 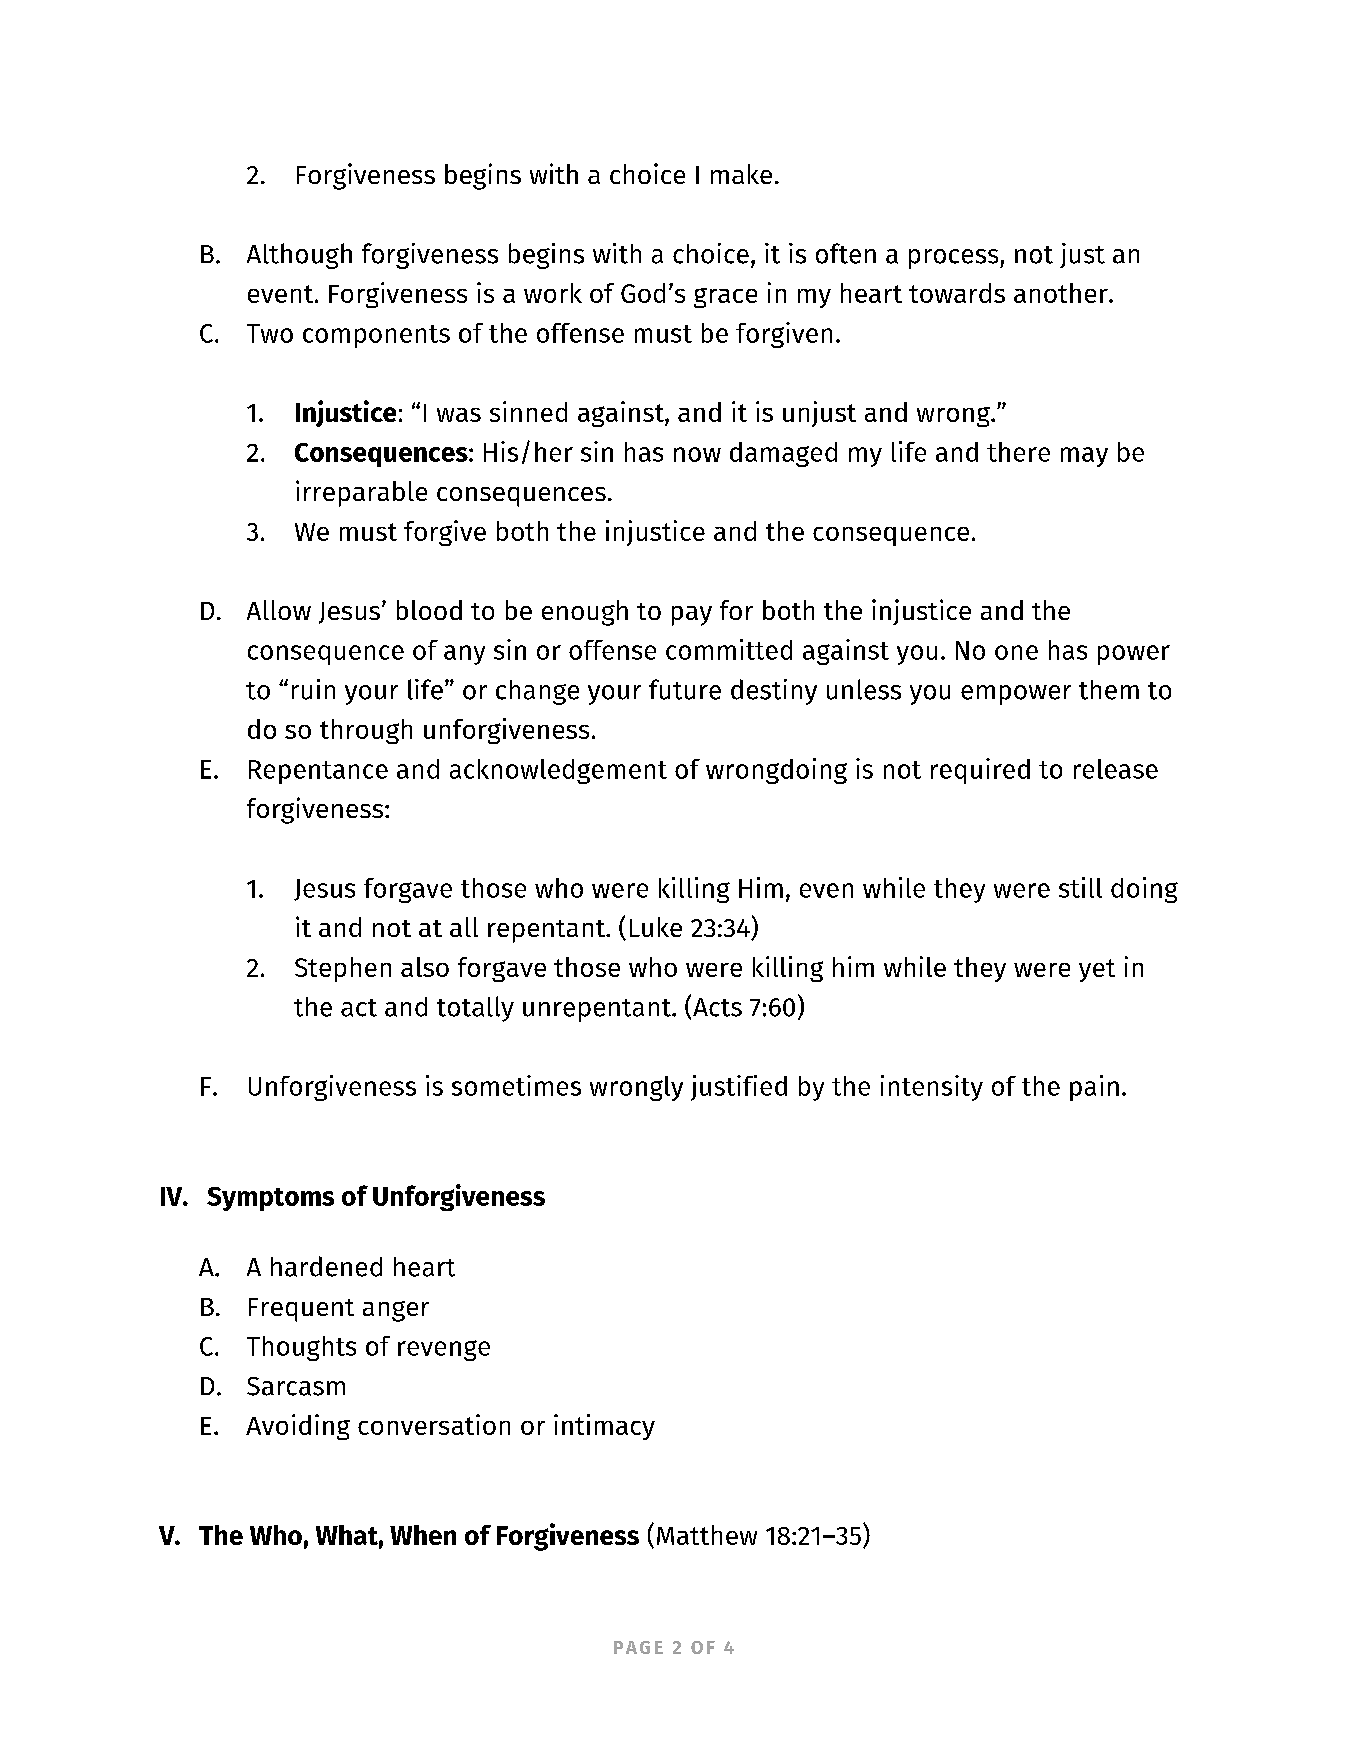 I want to click on blood, so click(x=429, y=610).
